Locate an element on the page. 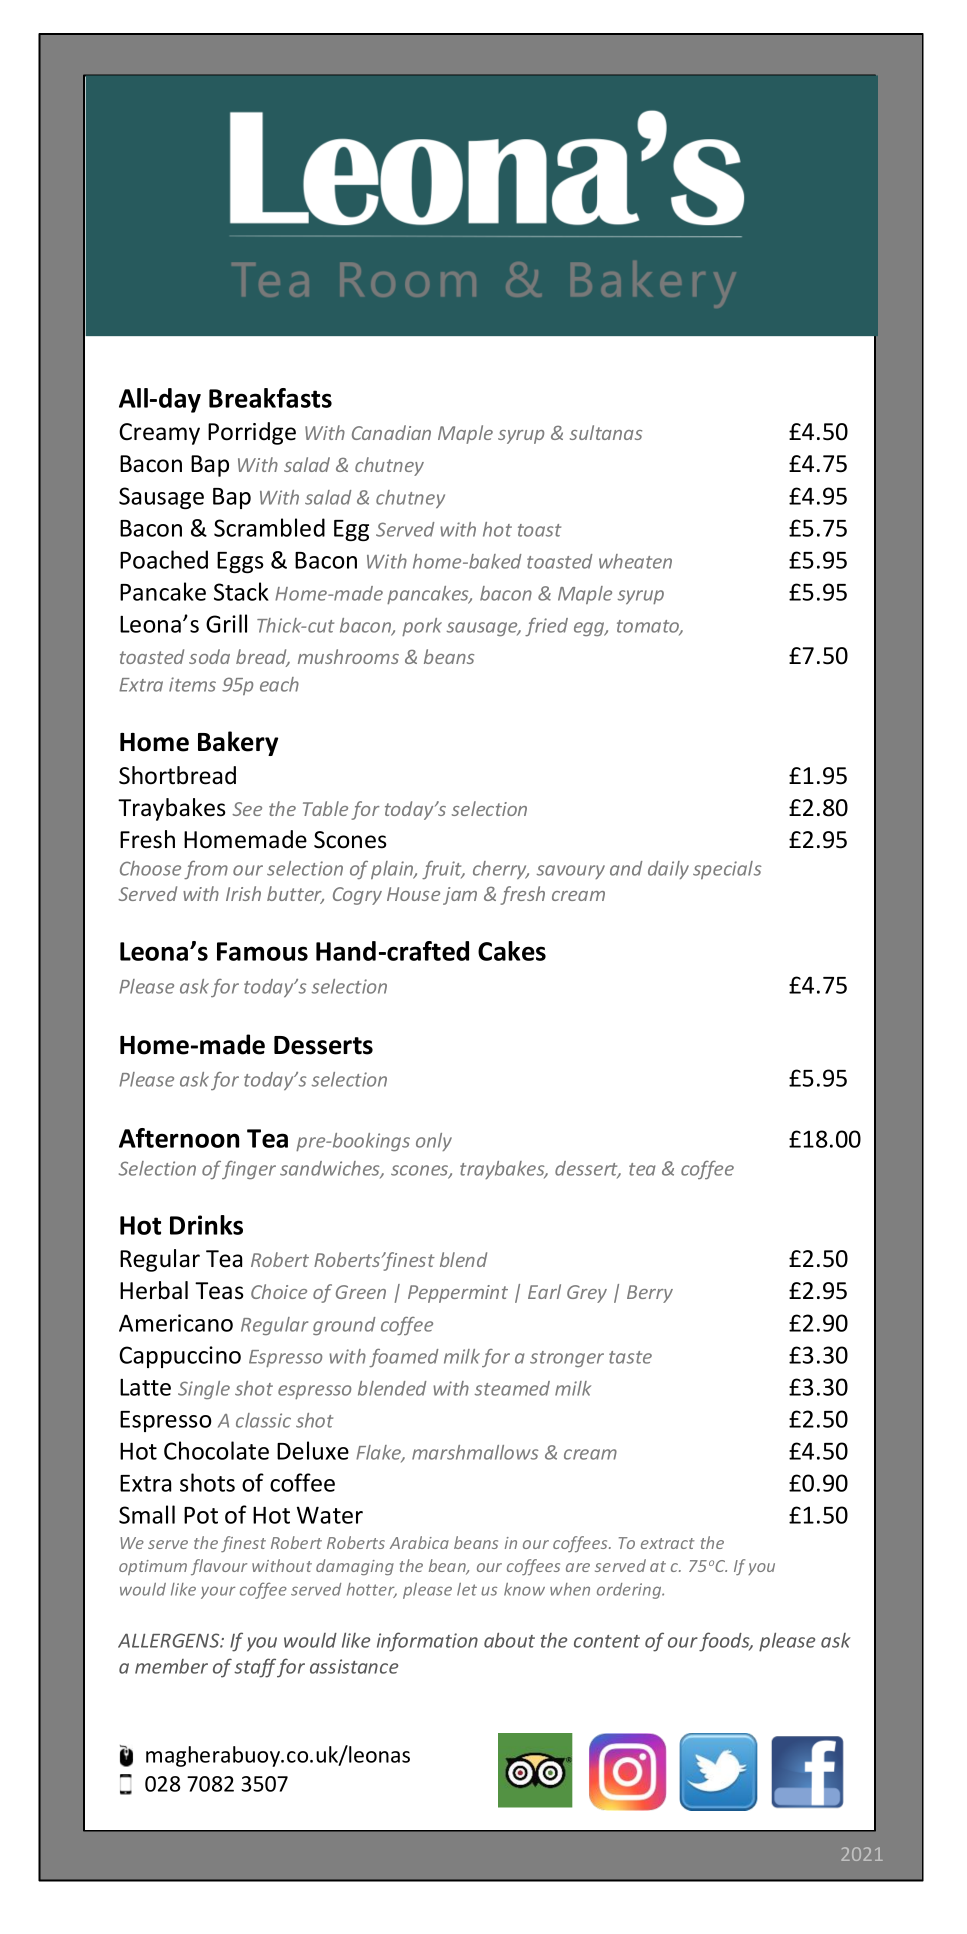 Image resolution: width=967 pixels, height=1934 pixels. ordering is located at coordinates (630, 1591).
